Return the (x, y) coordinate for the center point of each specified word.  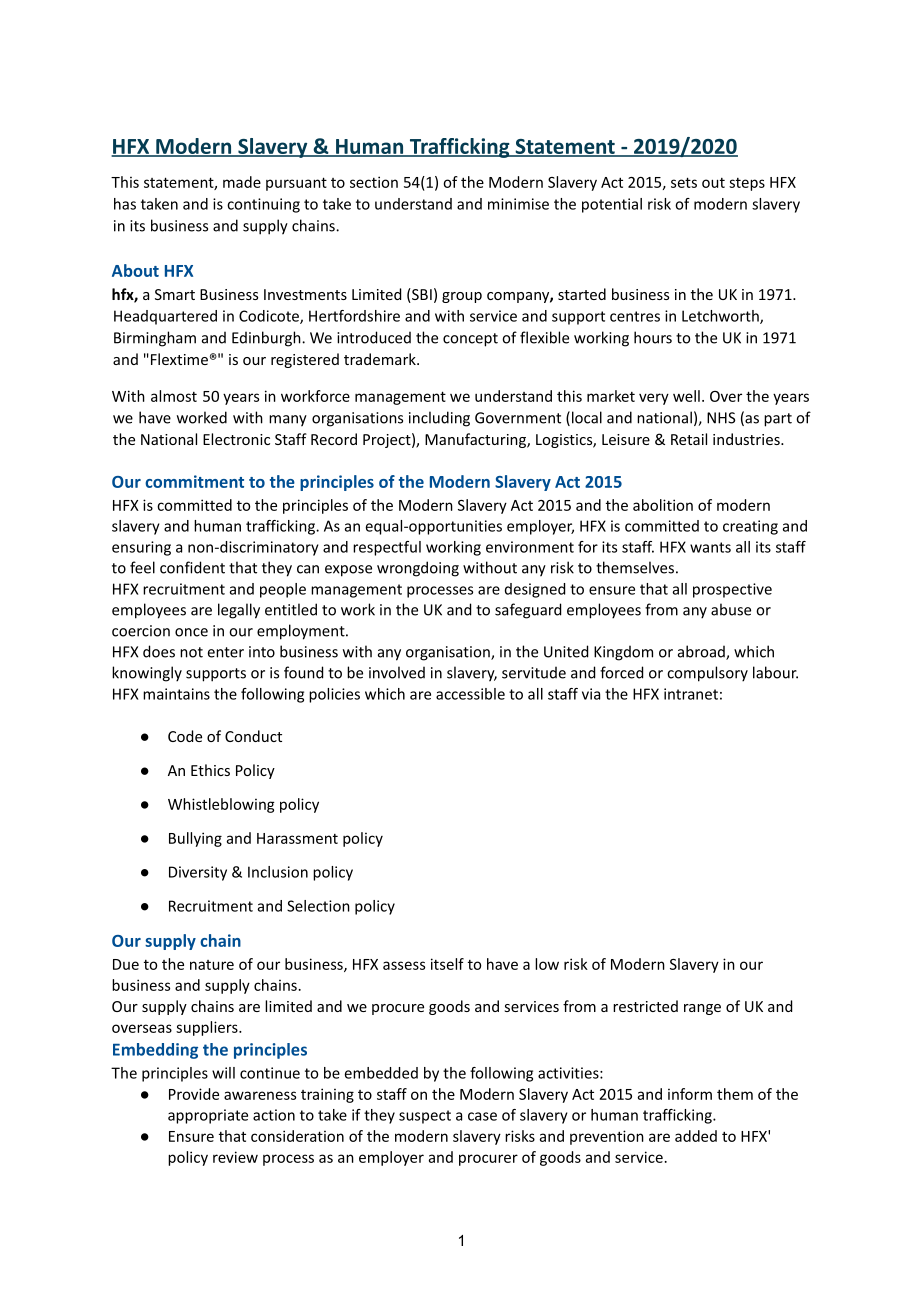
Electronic (236, 439)
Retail (689, 439)
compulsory (707, 674)
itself (447, 964)
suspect (425, 1117)
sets (684, 182)
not (191, 652)
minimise (518, 204)
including (439, 419)
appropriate (208, 1116)
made (242, 182)
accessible (470, 694)
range (702, 1009)
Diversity (198, 873)
